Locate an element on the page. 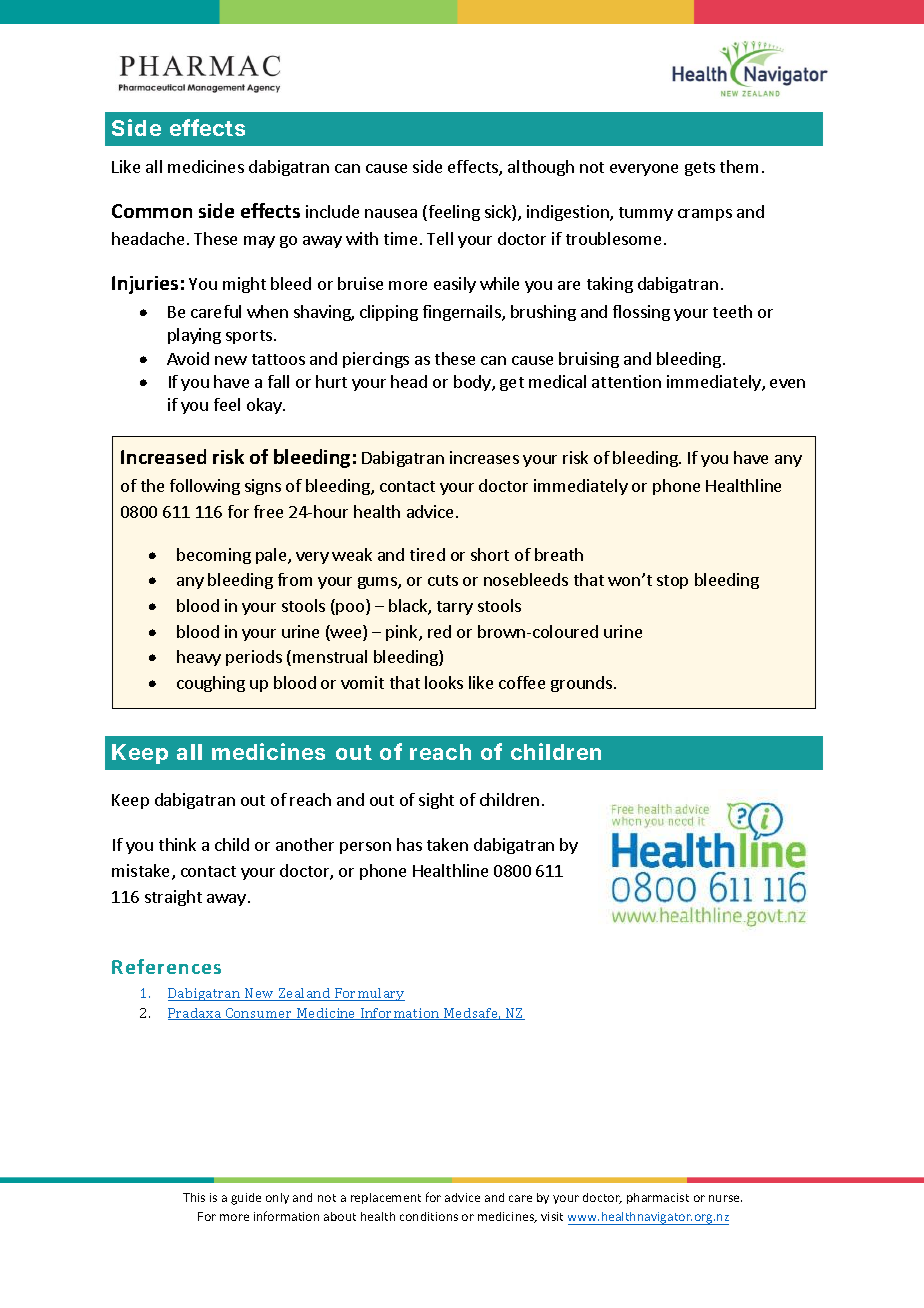 This image has height=1308, width=924. pharmacist is located at coordinates (658, 1198).
